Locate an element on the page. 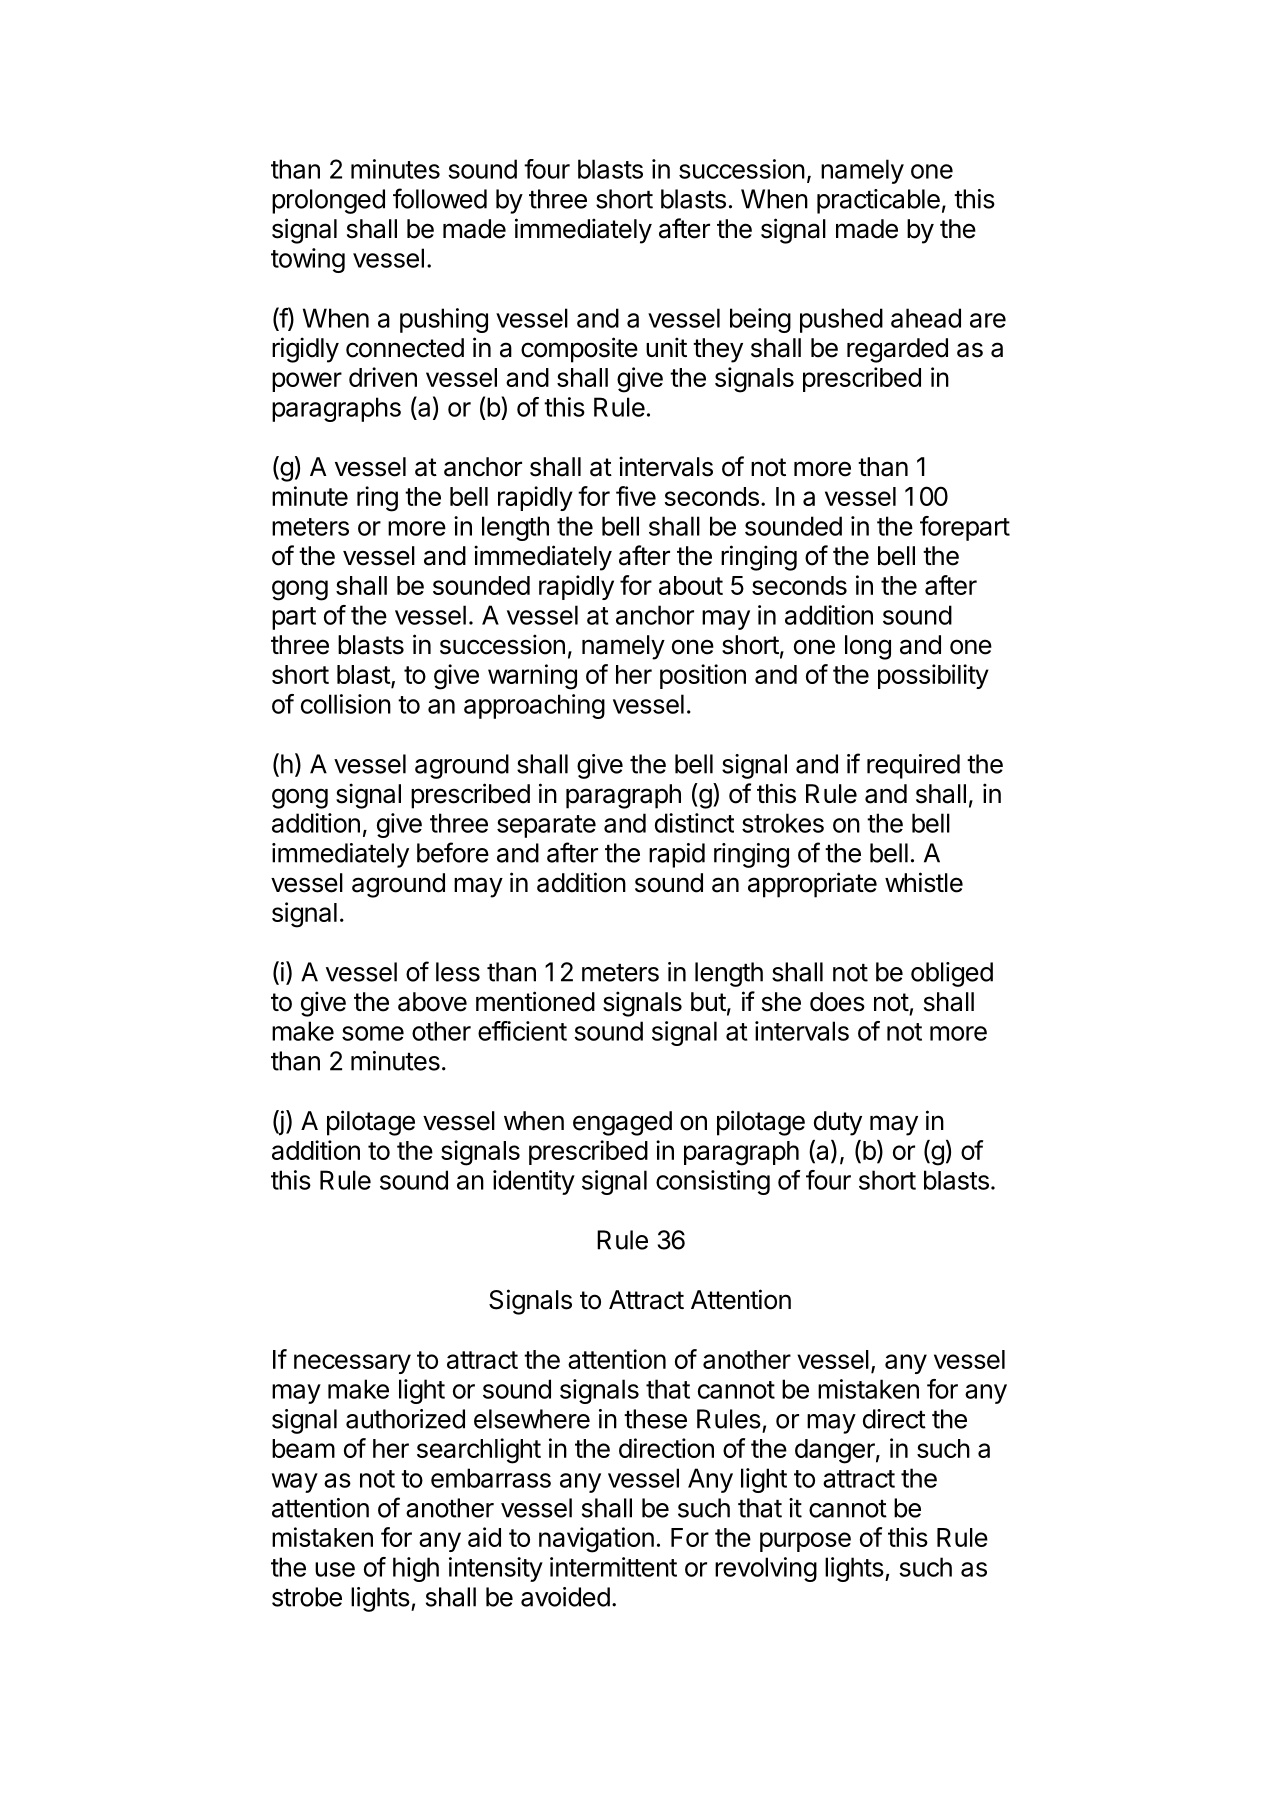  about is located at coordinates (691, 585).
